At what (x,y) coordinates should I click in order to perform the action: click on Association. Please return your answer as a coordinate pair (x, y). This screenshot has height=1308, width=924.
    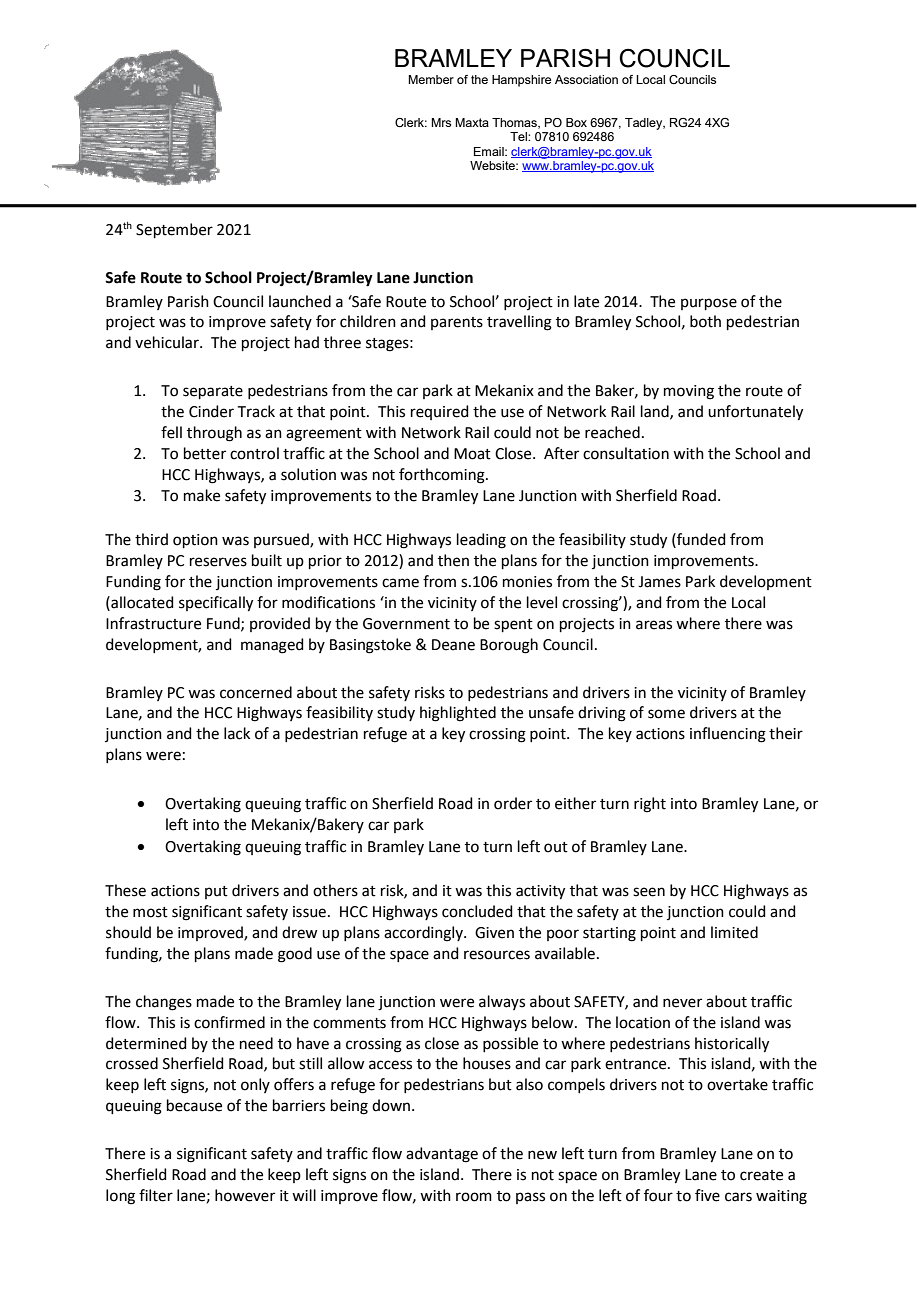
    Looking at the image, I should click on (586, 79).
